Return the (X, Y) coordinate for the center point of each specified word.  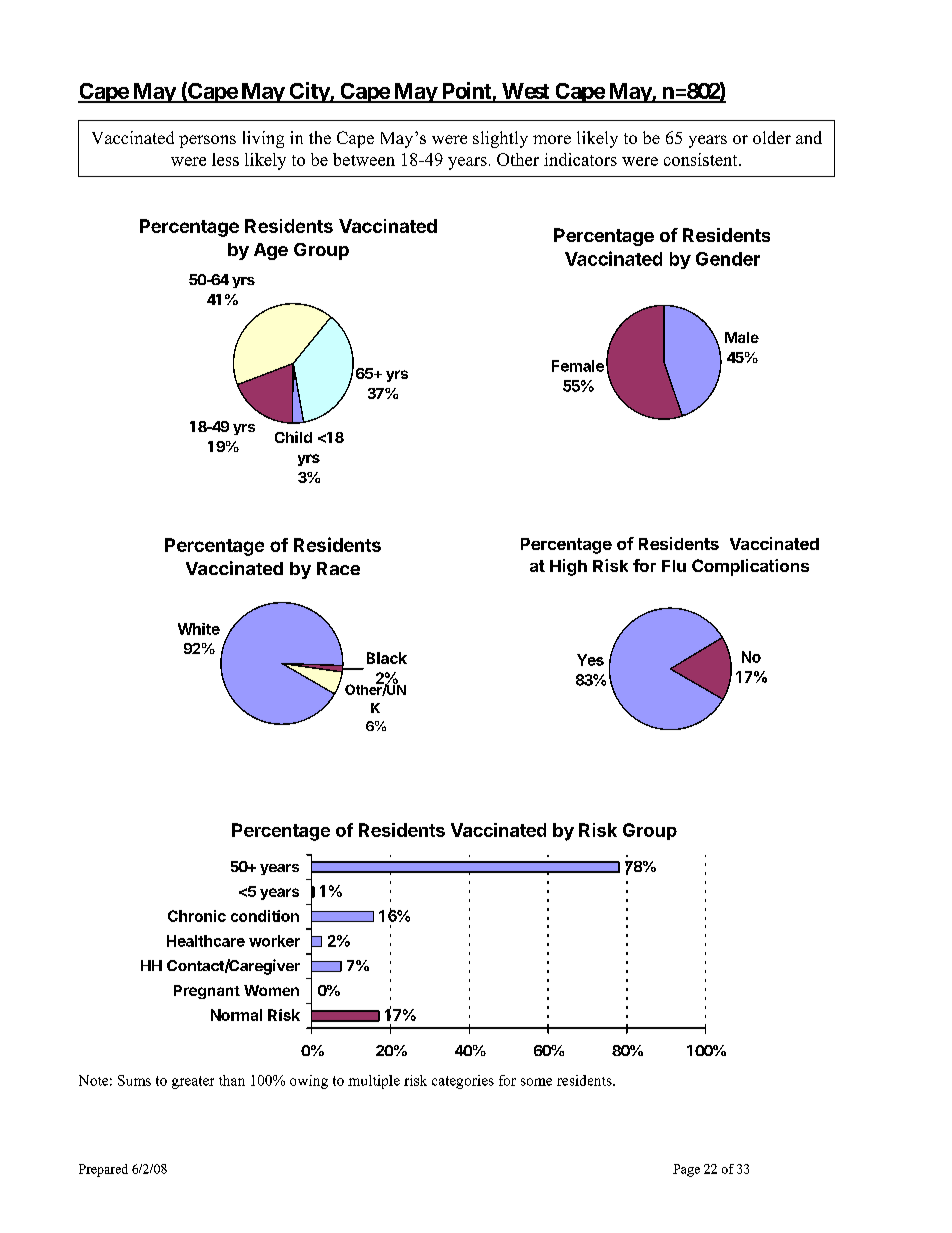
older (772, 137)
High (568, 567)
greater (193, 1082)
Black (387, 658)
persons (207, 141)
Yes (590, 660)
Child (293, 437)
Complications (750, 567)
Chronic (197, 916)
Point (466, 92)
